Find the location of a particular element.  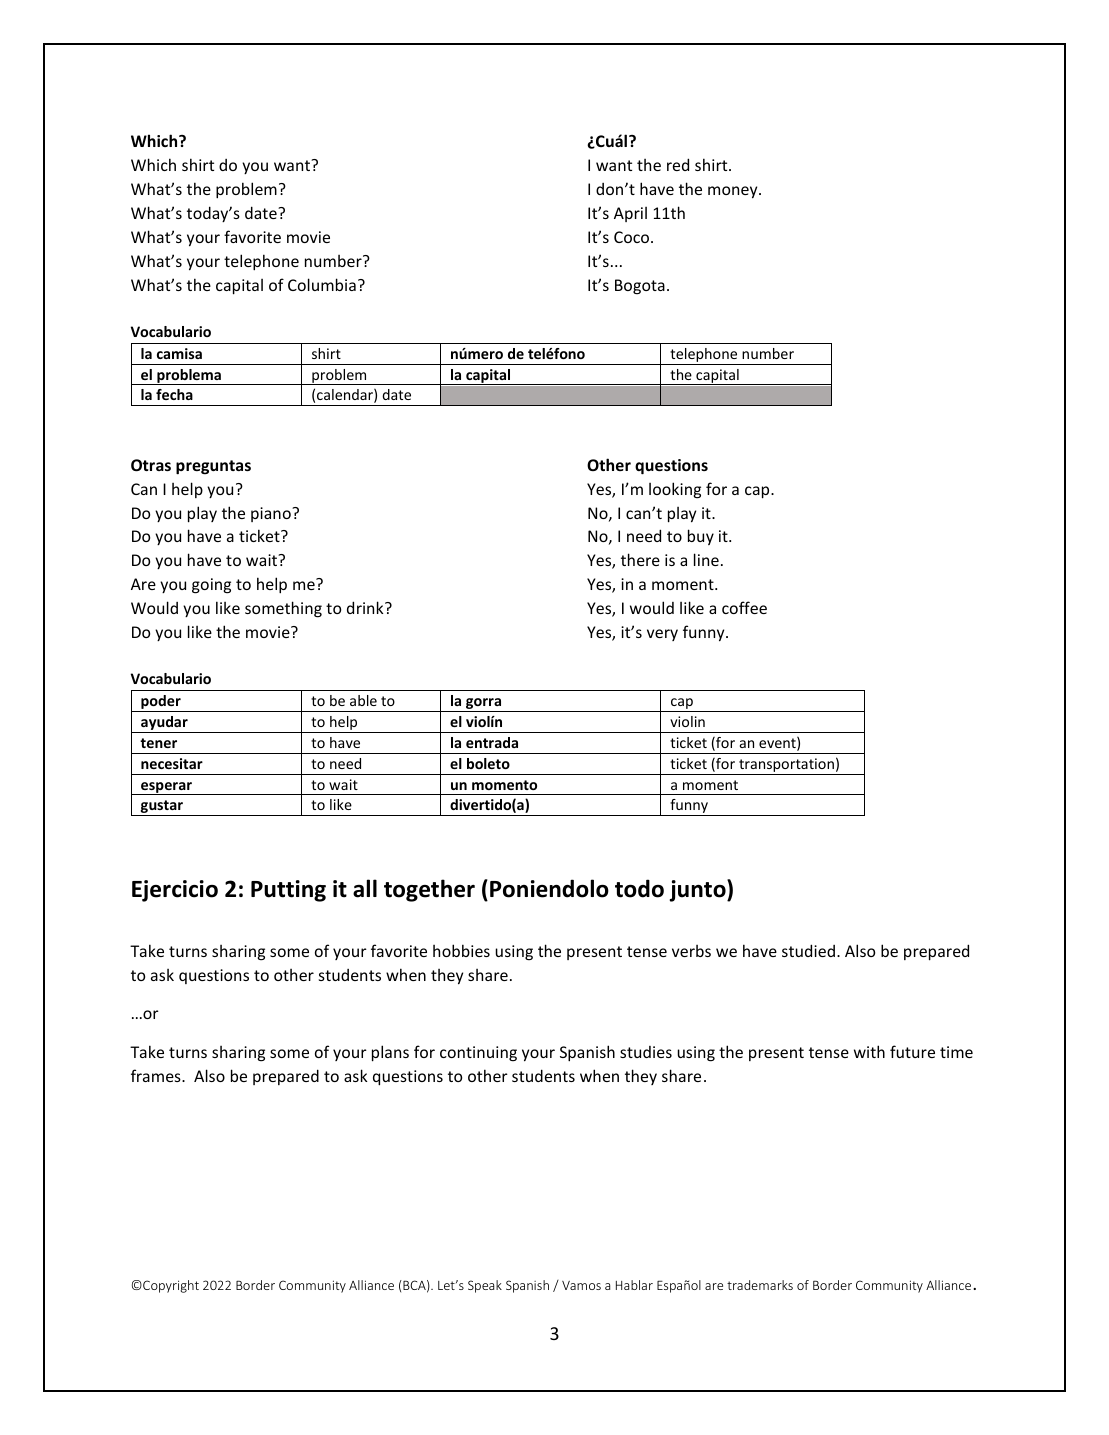

Speak is located at coordinates (485, 1286).
